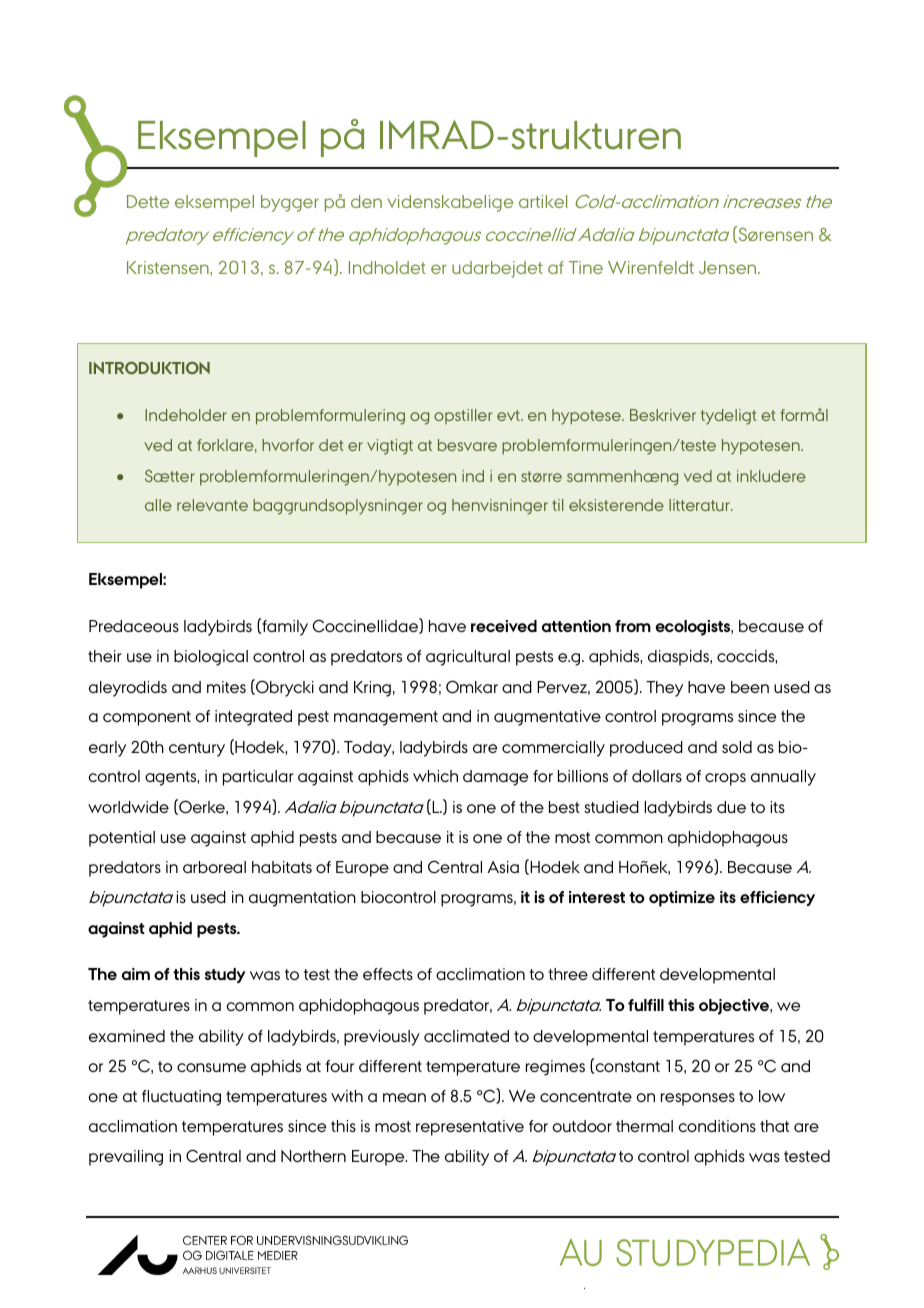  What do you see at coordinates (717, 1126) in the screenshot?
I see `conditions` at bounding box center [717, 1126].
